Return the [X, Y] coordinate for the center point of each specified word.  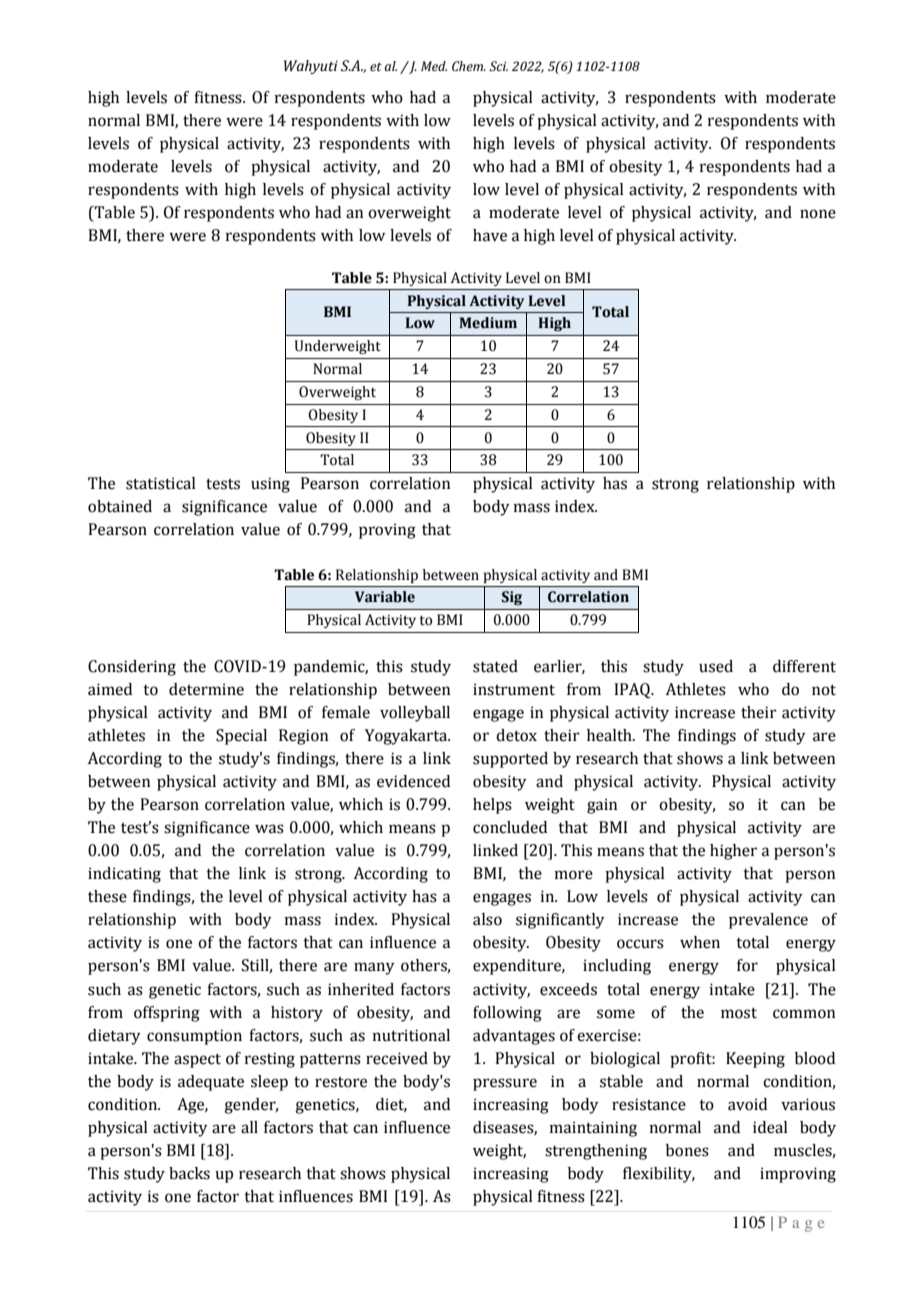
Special [241, 737]
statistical [161, 483]
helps [492, 806]
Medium [488, 323]
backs [189, 1173]
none [818, 214]
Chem [468, 66]
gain [602, 806]
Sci [498, 66]
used [716, 666]
